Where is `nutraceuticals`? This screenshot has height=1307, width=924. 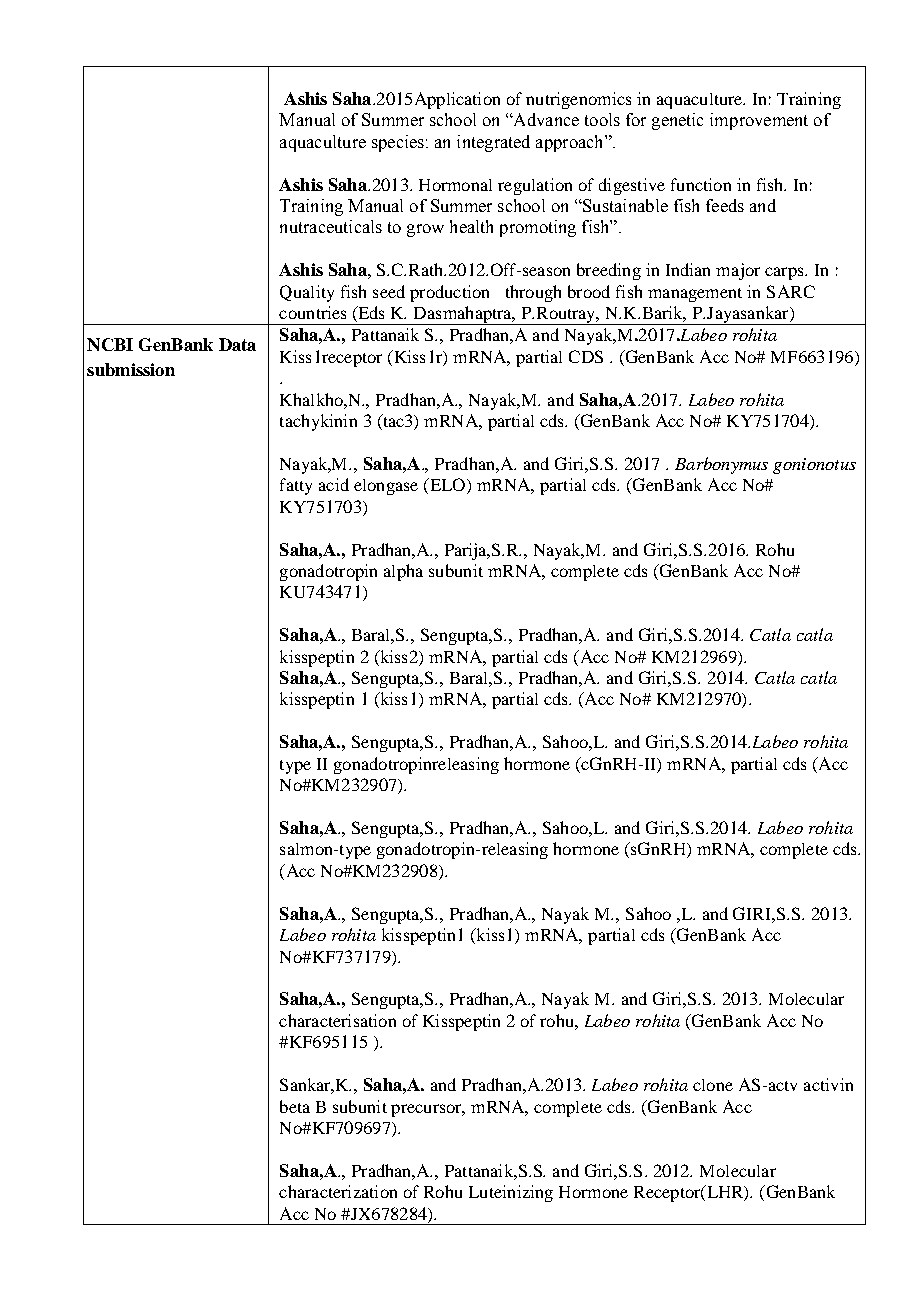
nutraceuticals is located at coordinates (331, 226).
